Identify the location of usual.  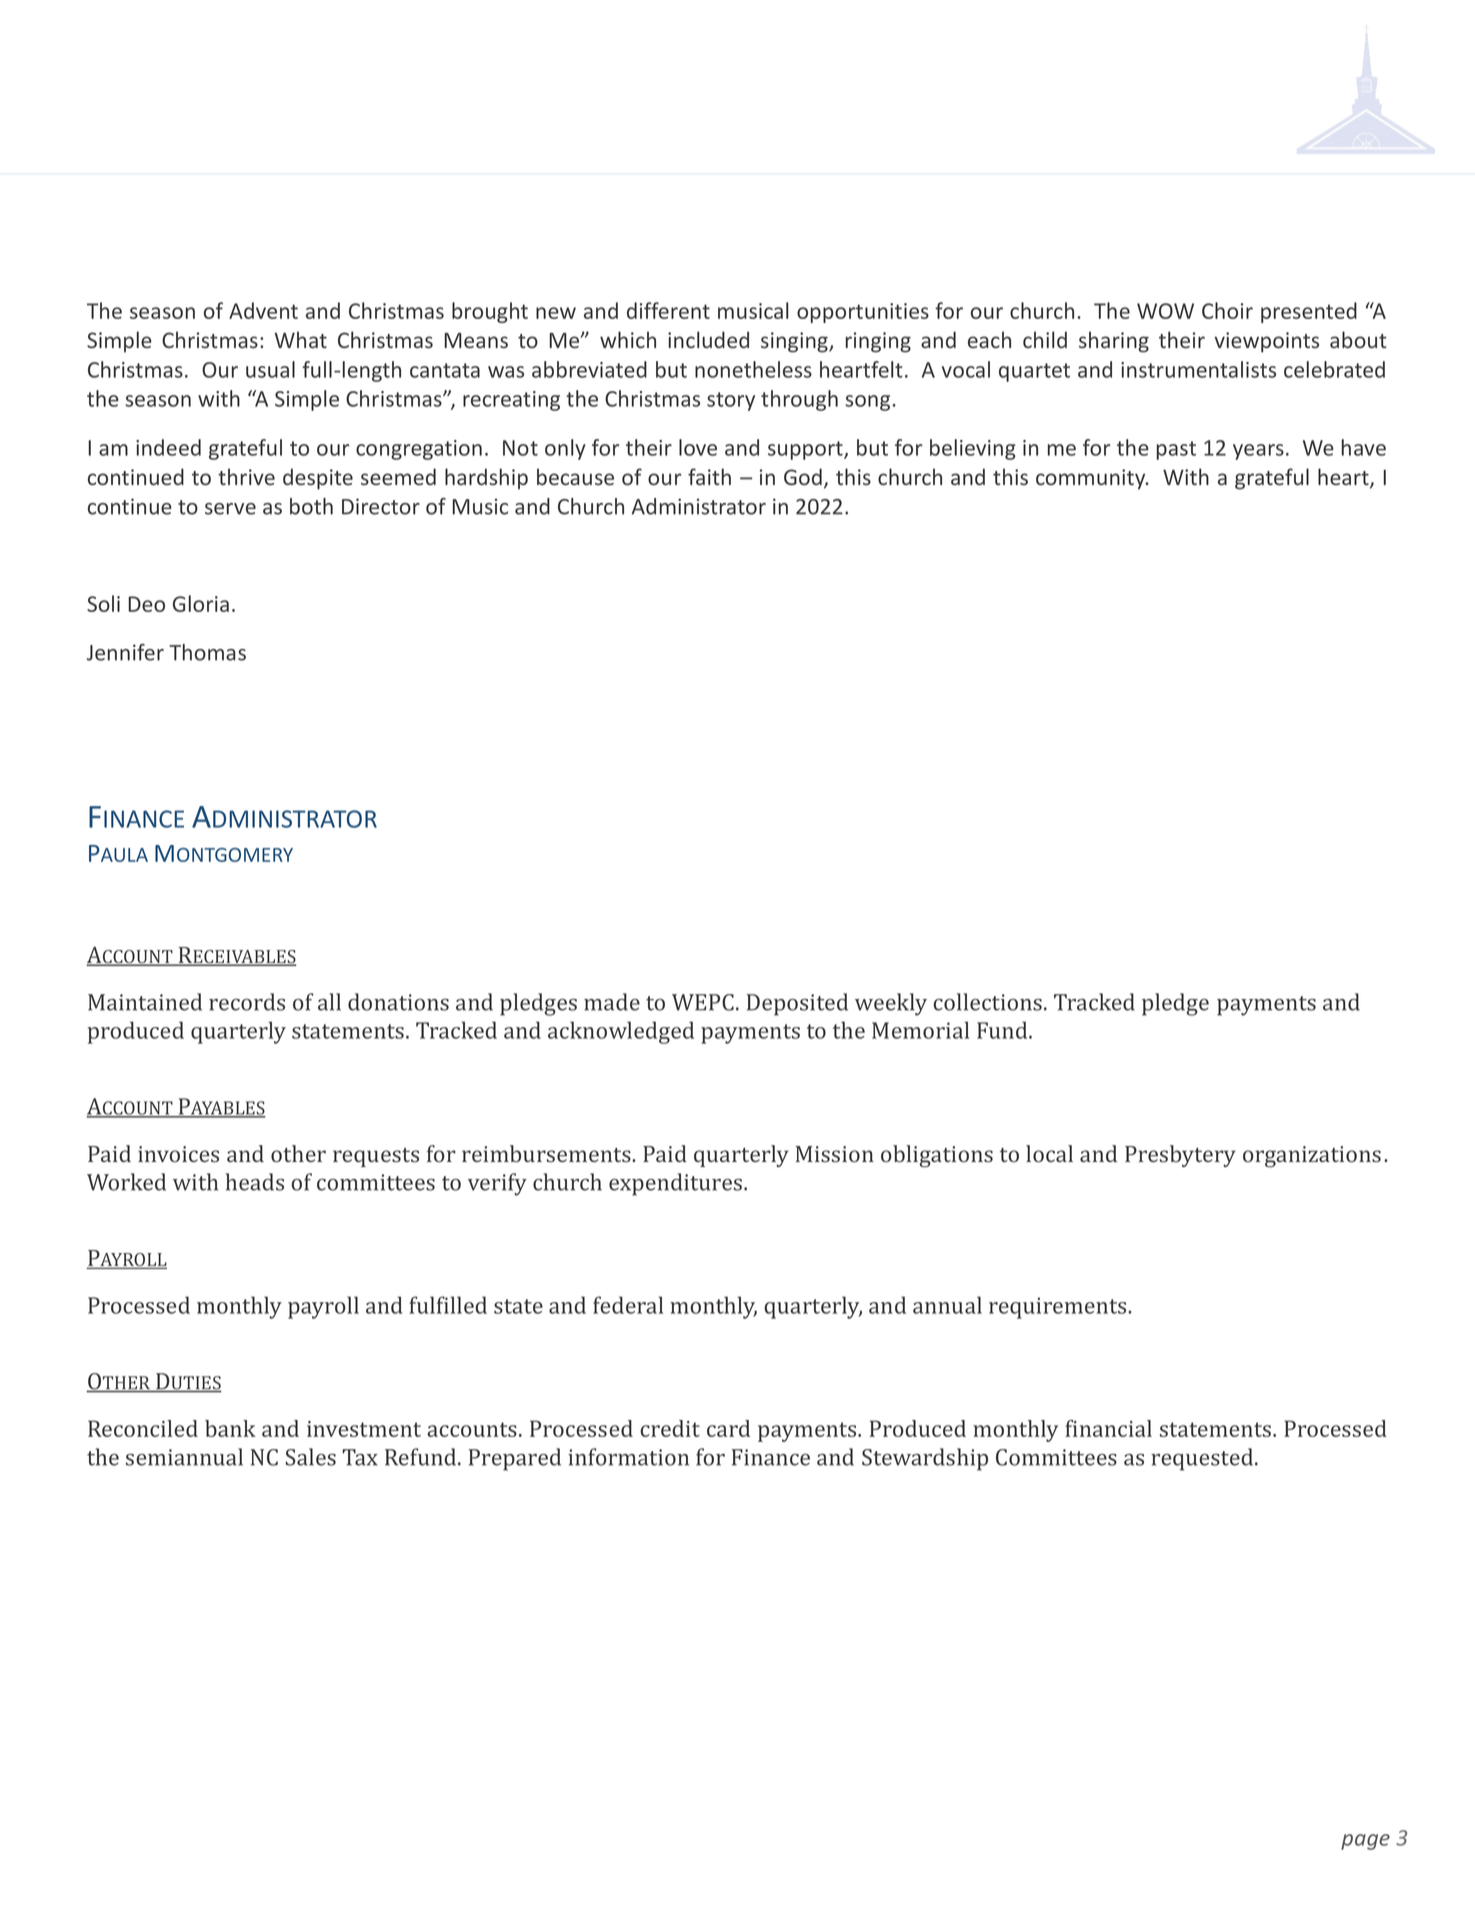
(270, 369).
